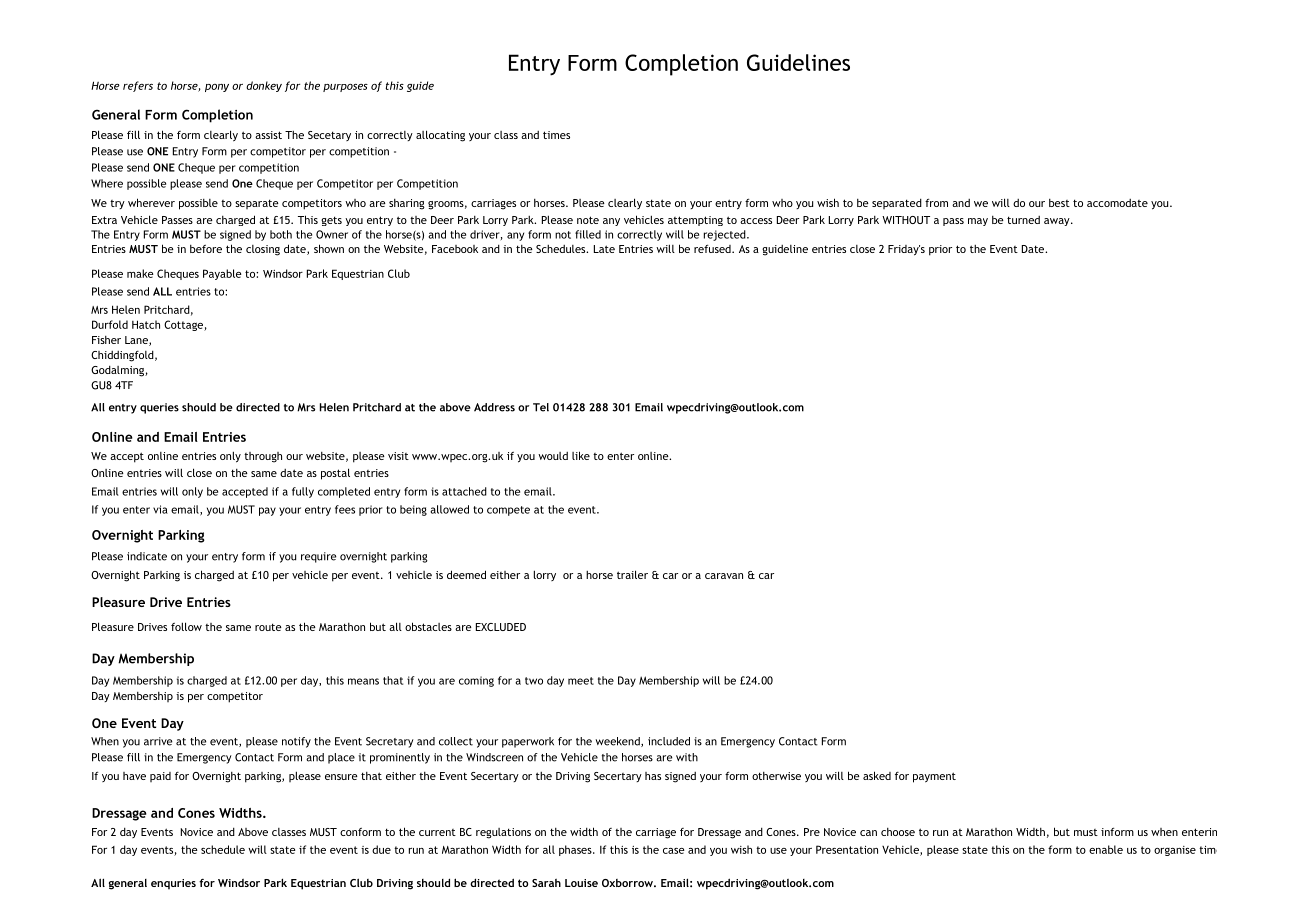 This screenshot has height=924, width=1308. What do you see at coordinates (978, 222) in the screenshot?
I see `may` at bounding box center [978, 222].
